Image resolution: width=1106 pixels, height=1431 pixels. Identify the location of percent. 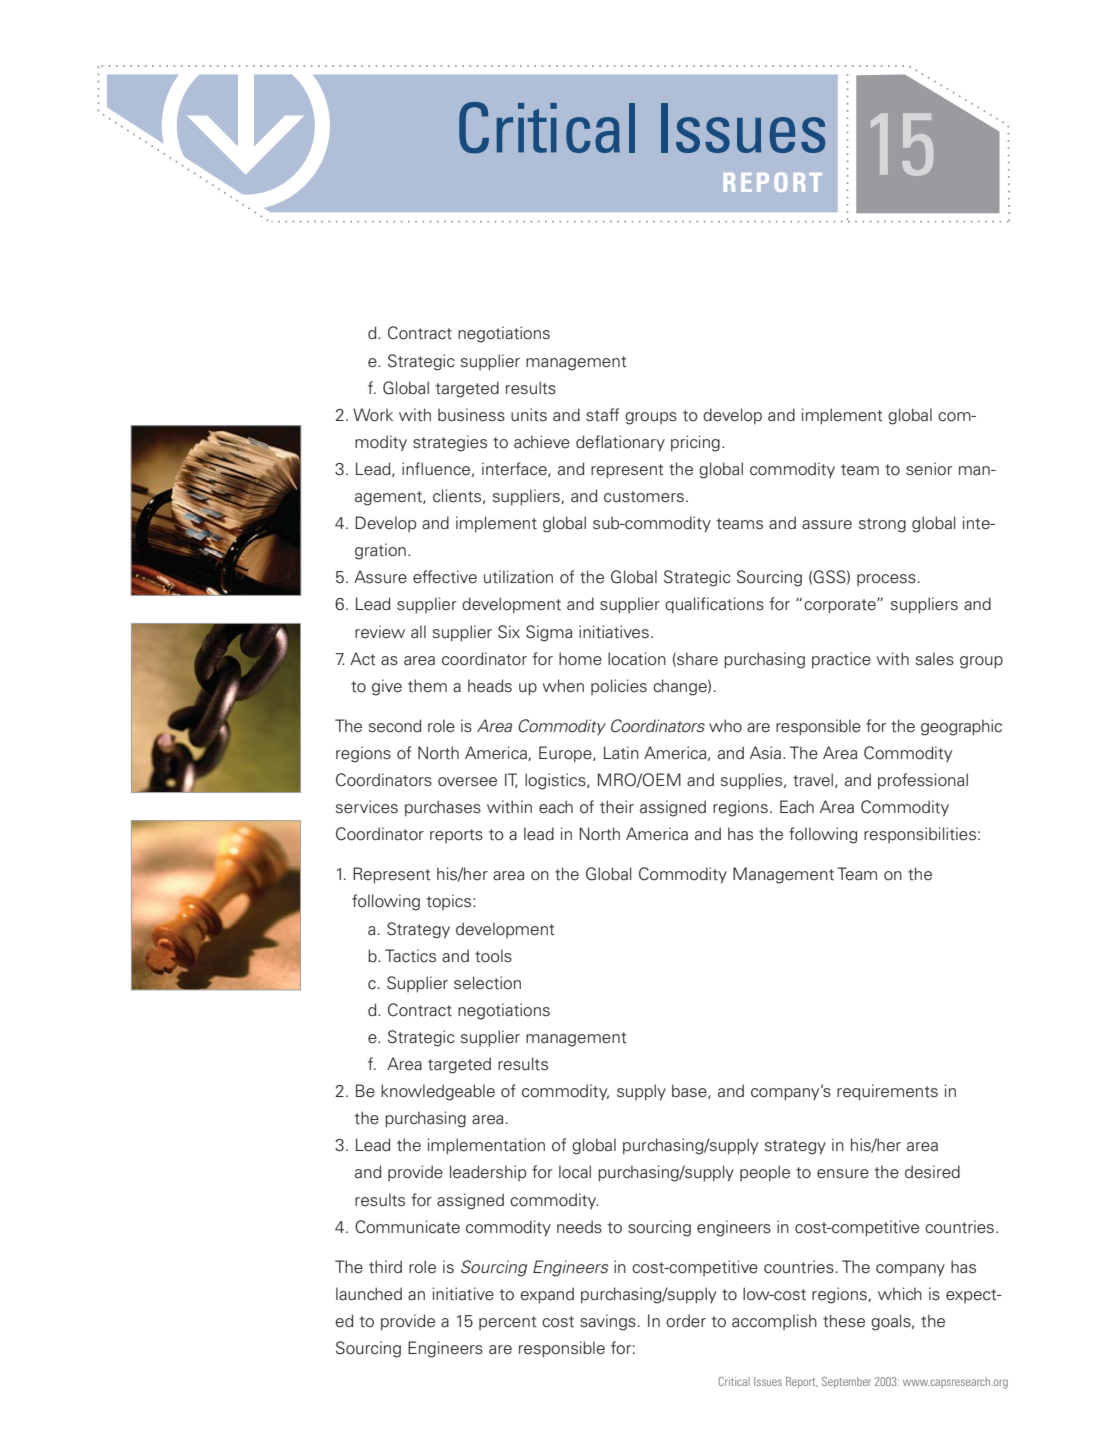
(508, 1323).
